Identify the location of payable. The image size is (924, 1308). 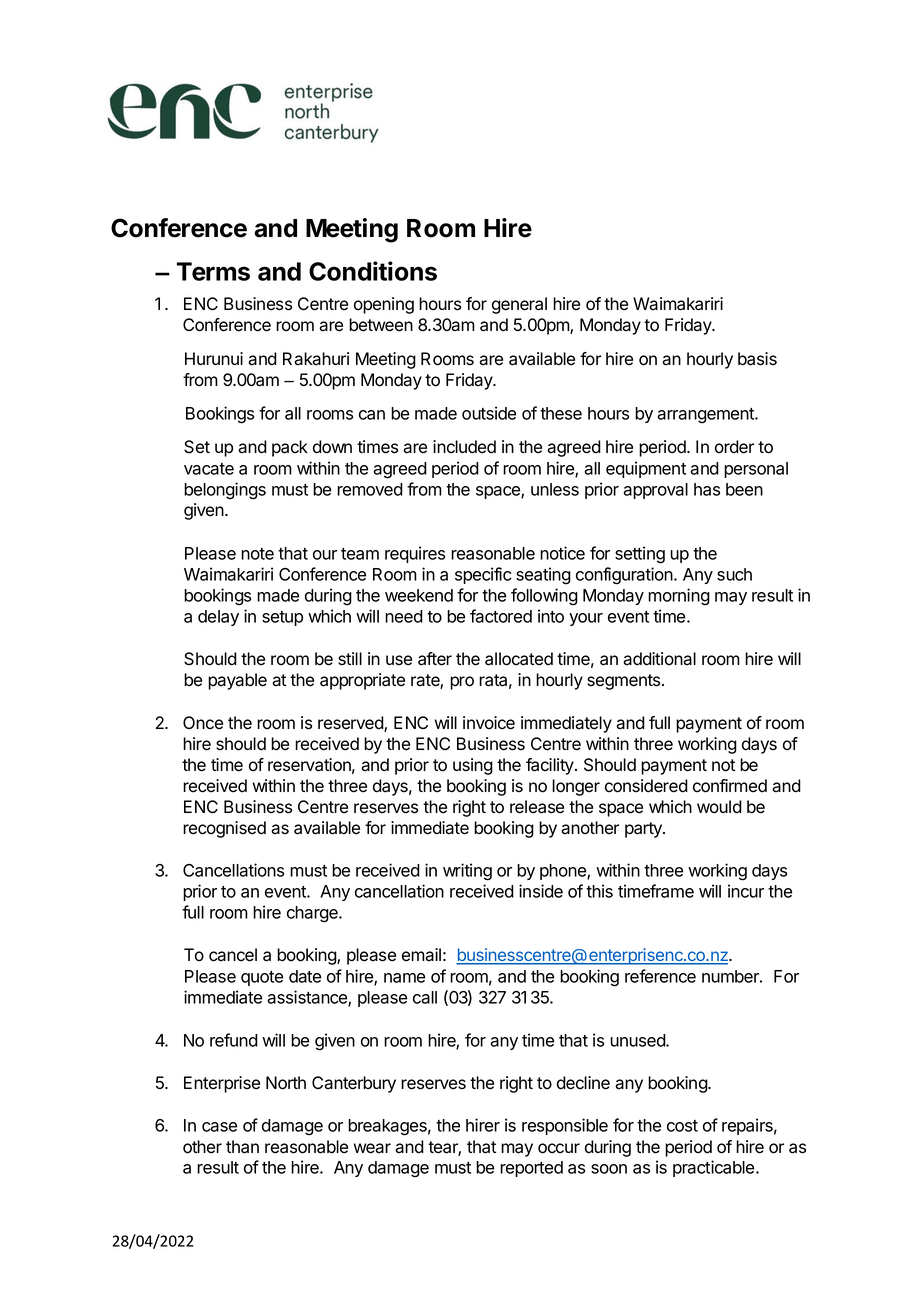
(237, 681).
